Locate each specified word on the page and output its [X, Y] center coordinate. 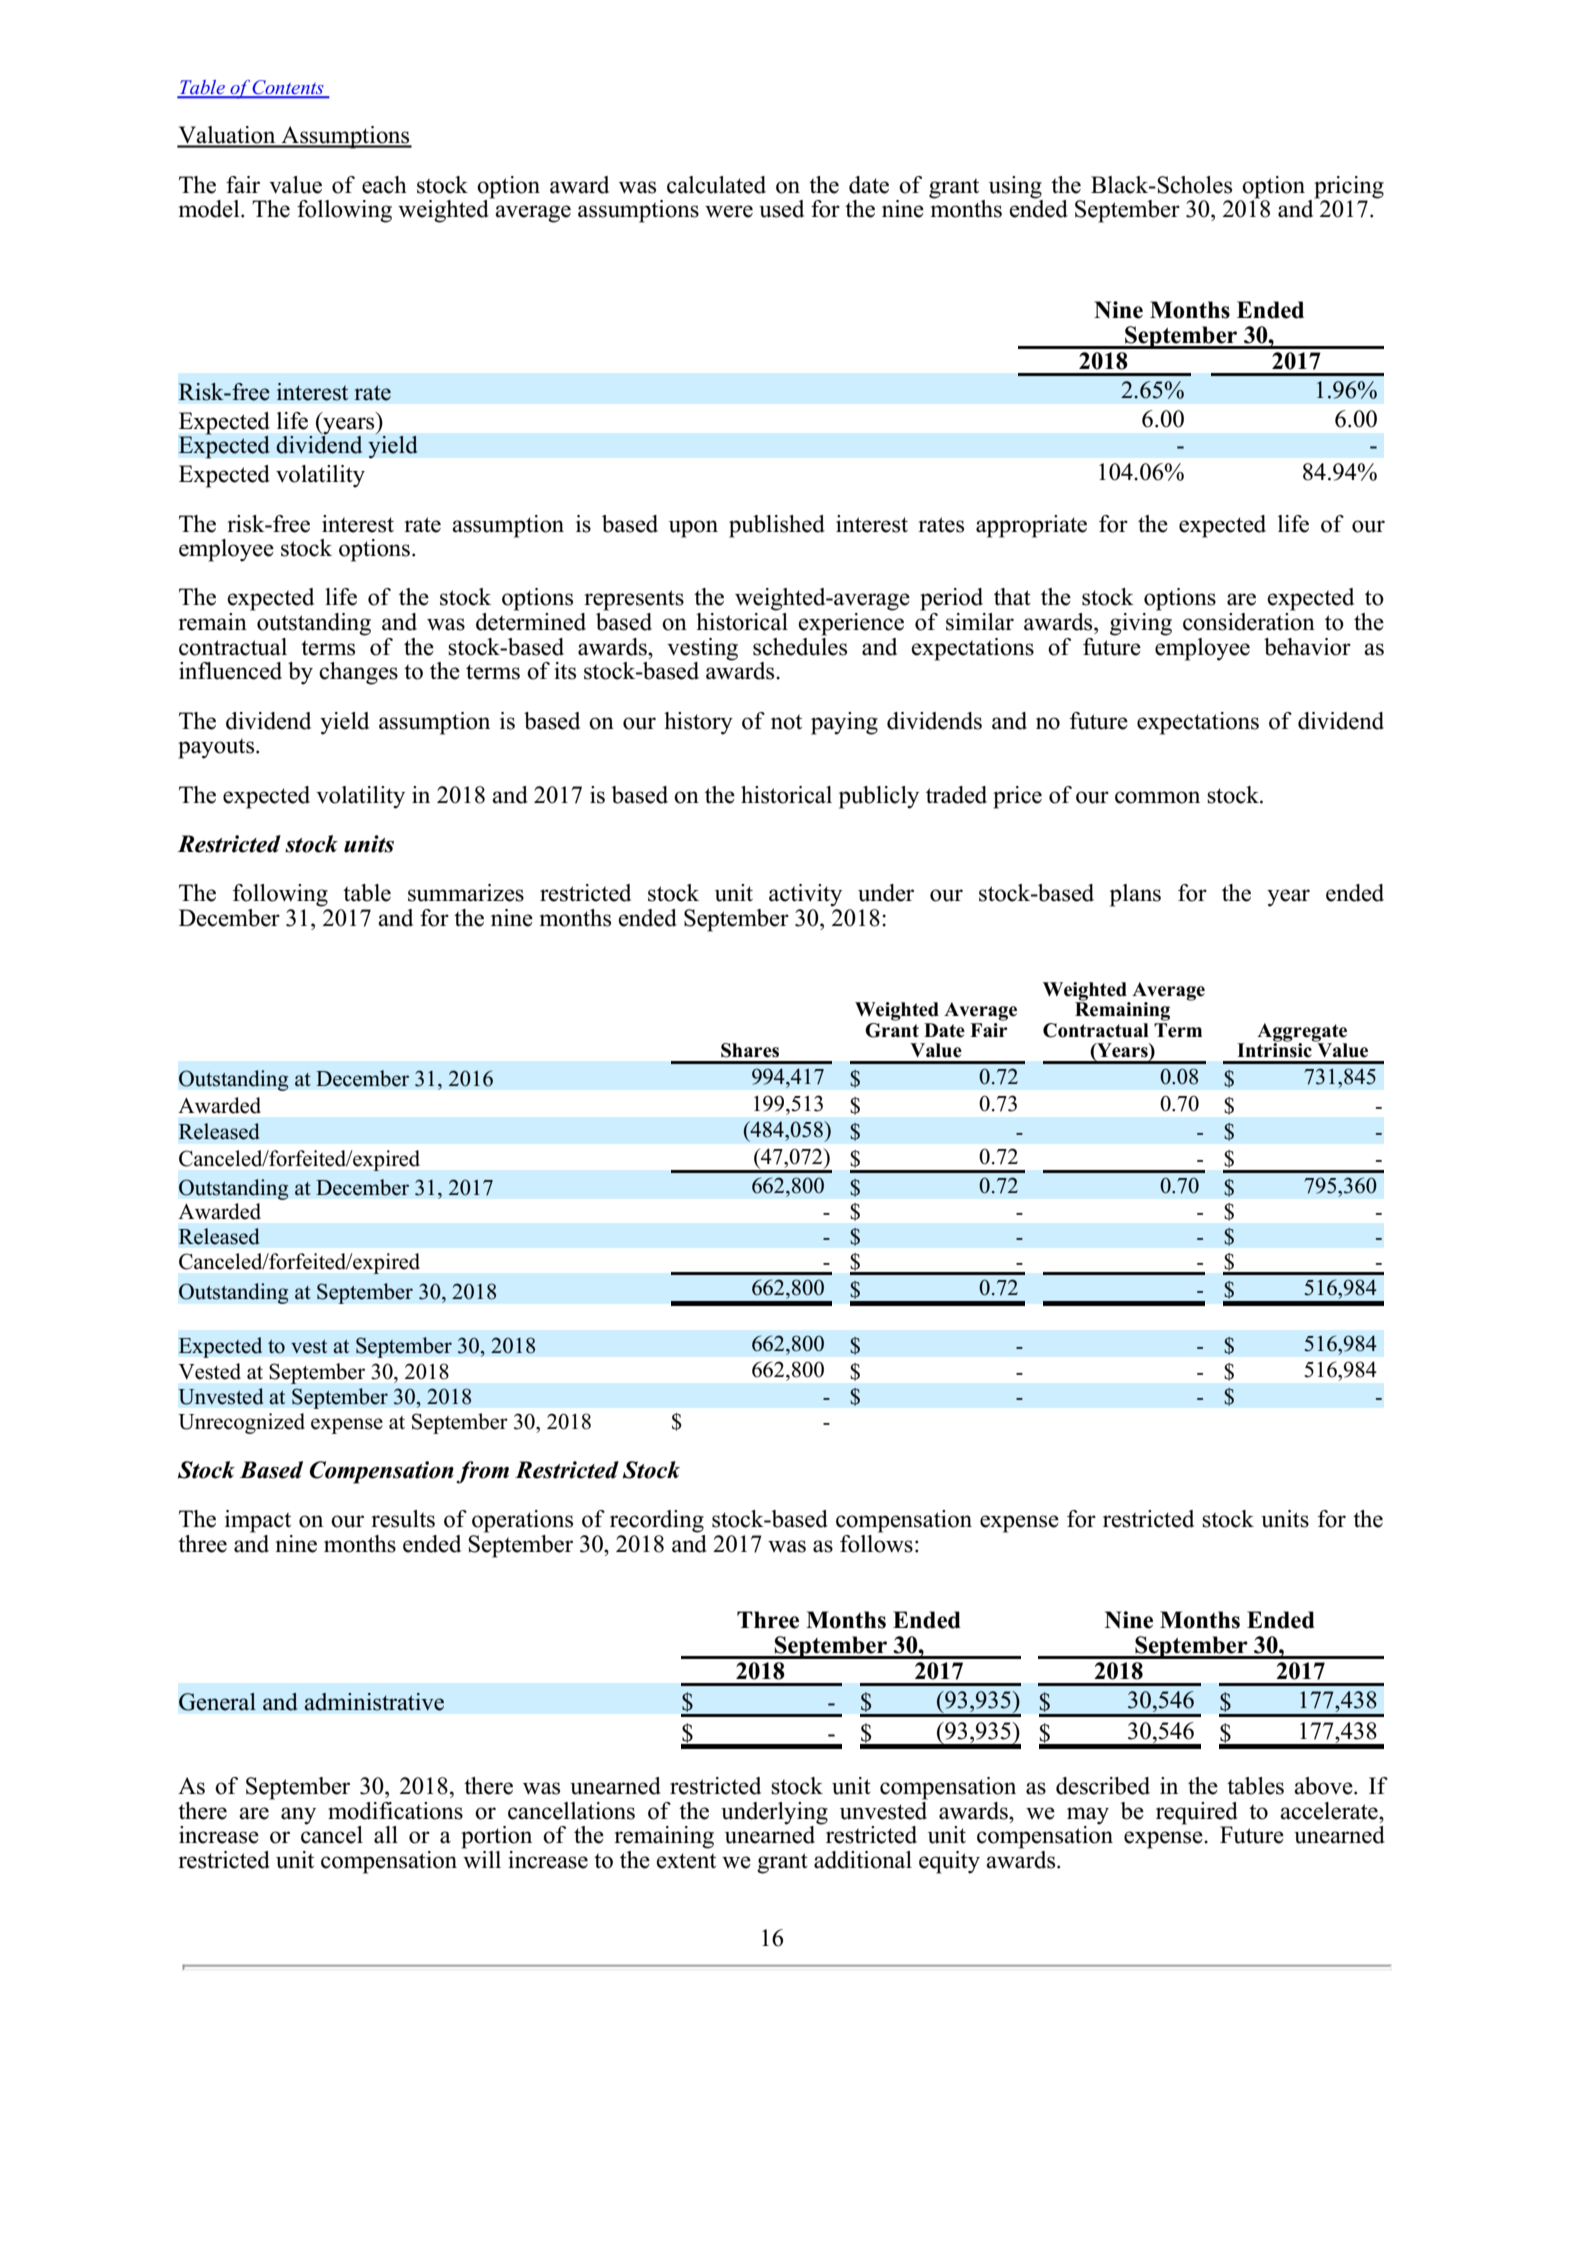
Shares [750, 1050]
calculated [716, 185]
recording [657, 1521]
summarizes [466, 893]
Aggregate [1302, 1032]
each [384, 185]
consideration [1249, 620]
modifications [395, 1811]
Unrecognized [241, 1423]
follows [876, 1542]
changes [358, 673]
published [777, 526]
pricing [1349, 188]
